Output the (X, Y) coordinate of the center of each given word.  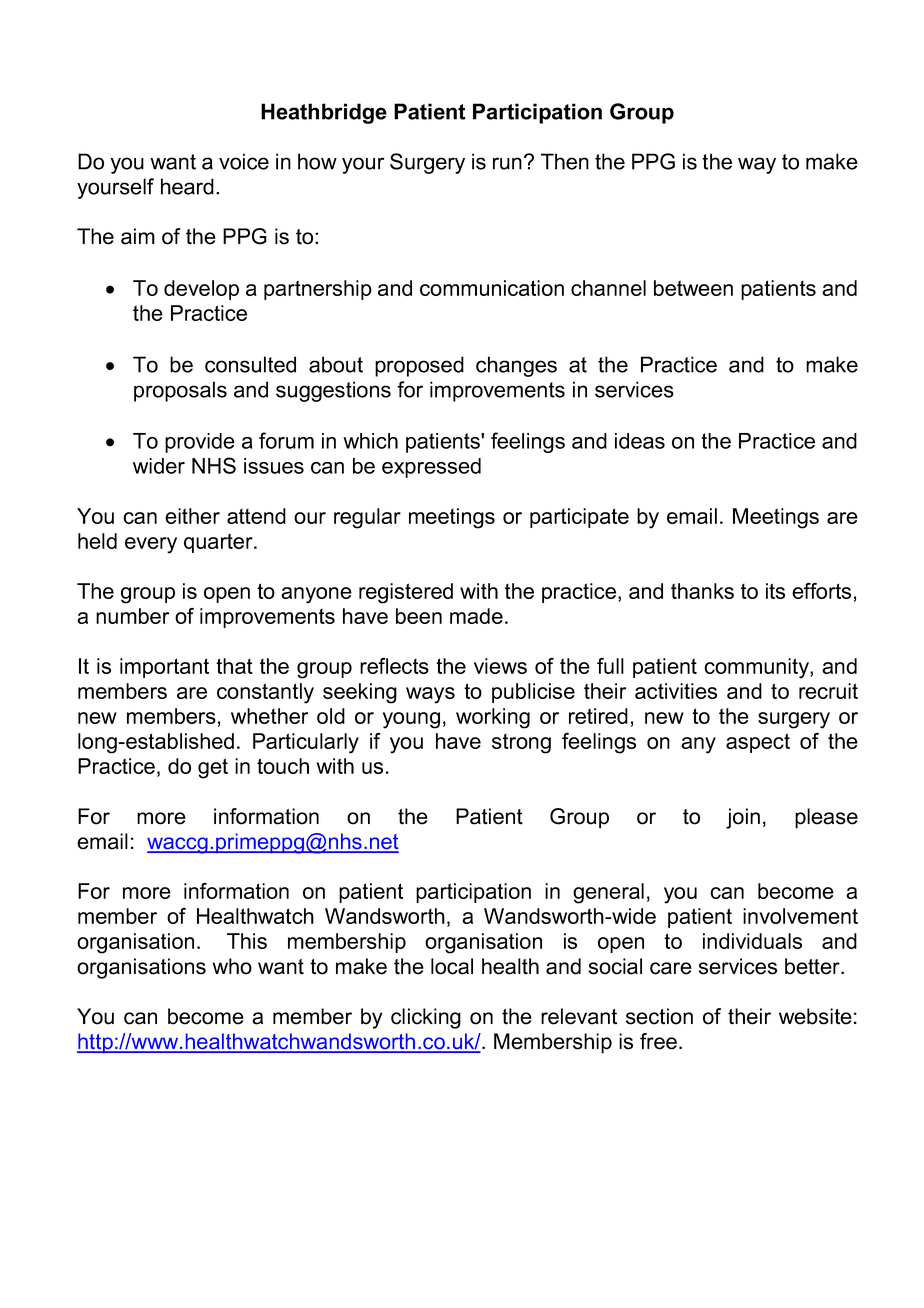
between (693, 288)
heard (187, 186)
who (232, 966)
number (132, 616)
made (476, 616)
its (775, 591)
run (507, 163)
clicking (426, 1018)
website (815, 1016)
